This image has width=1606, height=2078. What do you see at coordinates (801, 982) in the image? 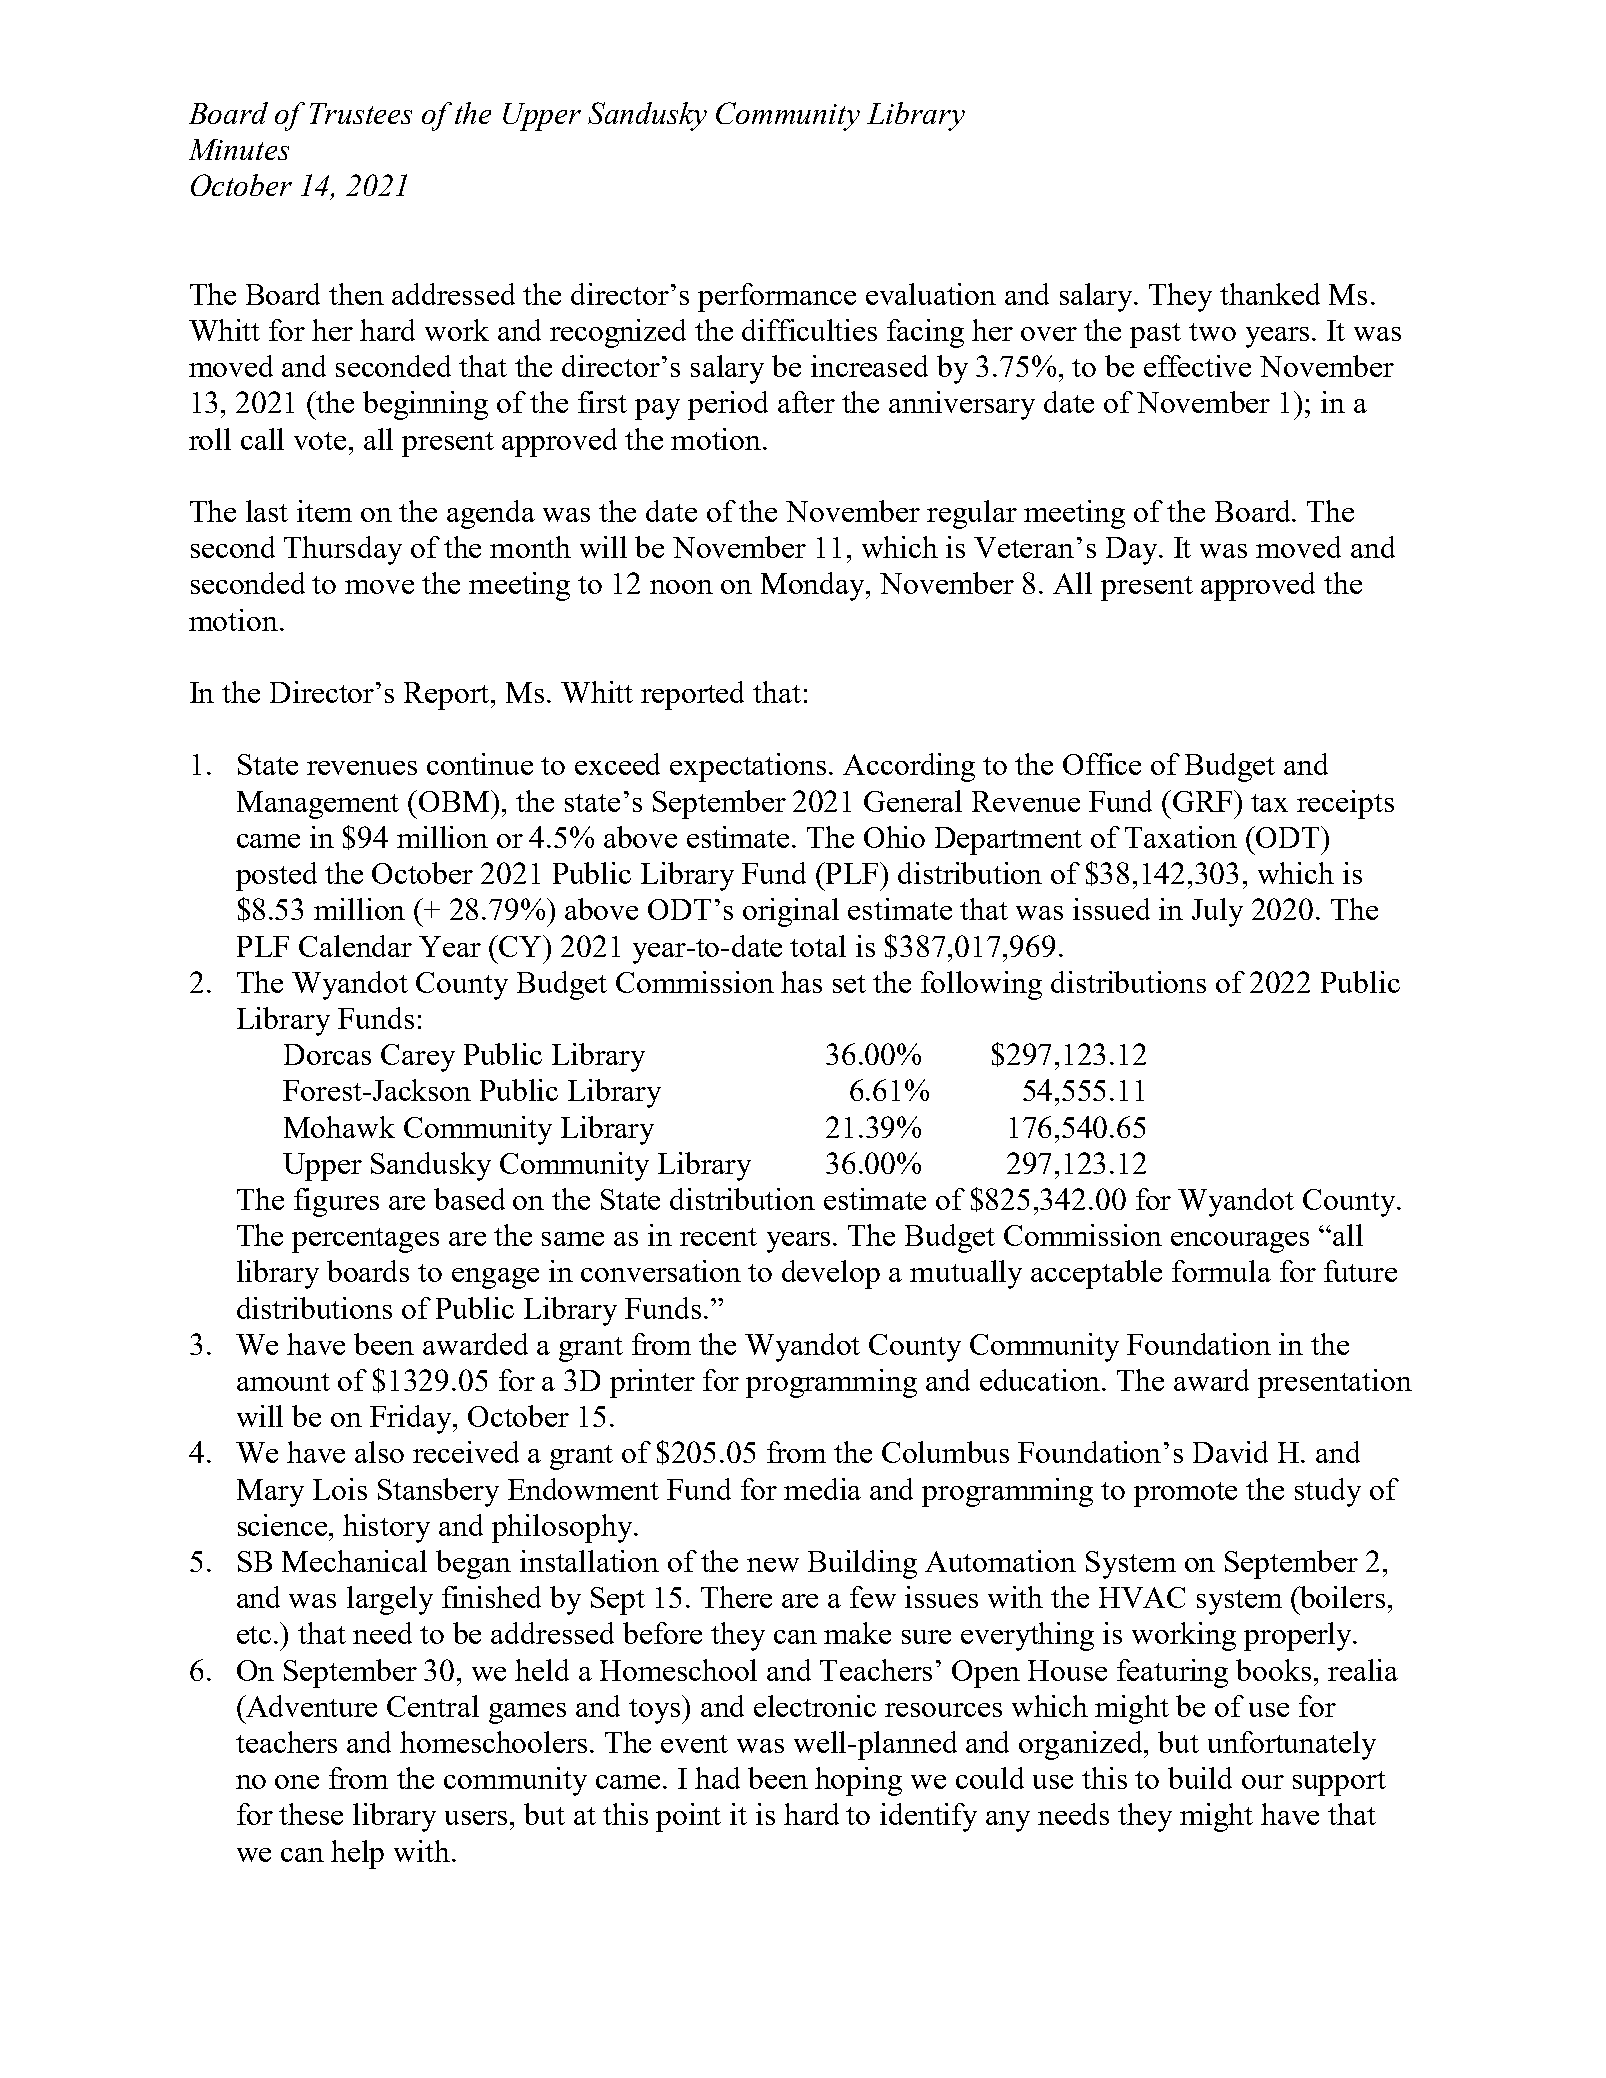
I see `has` at bounding box center [801, 982].
